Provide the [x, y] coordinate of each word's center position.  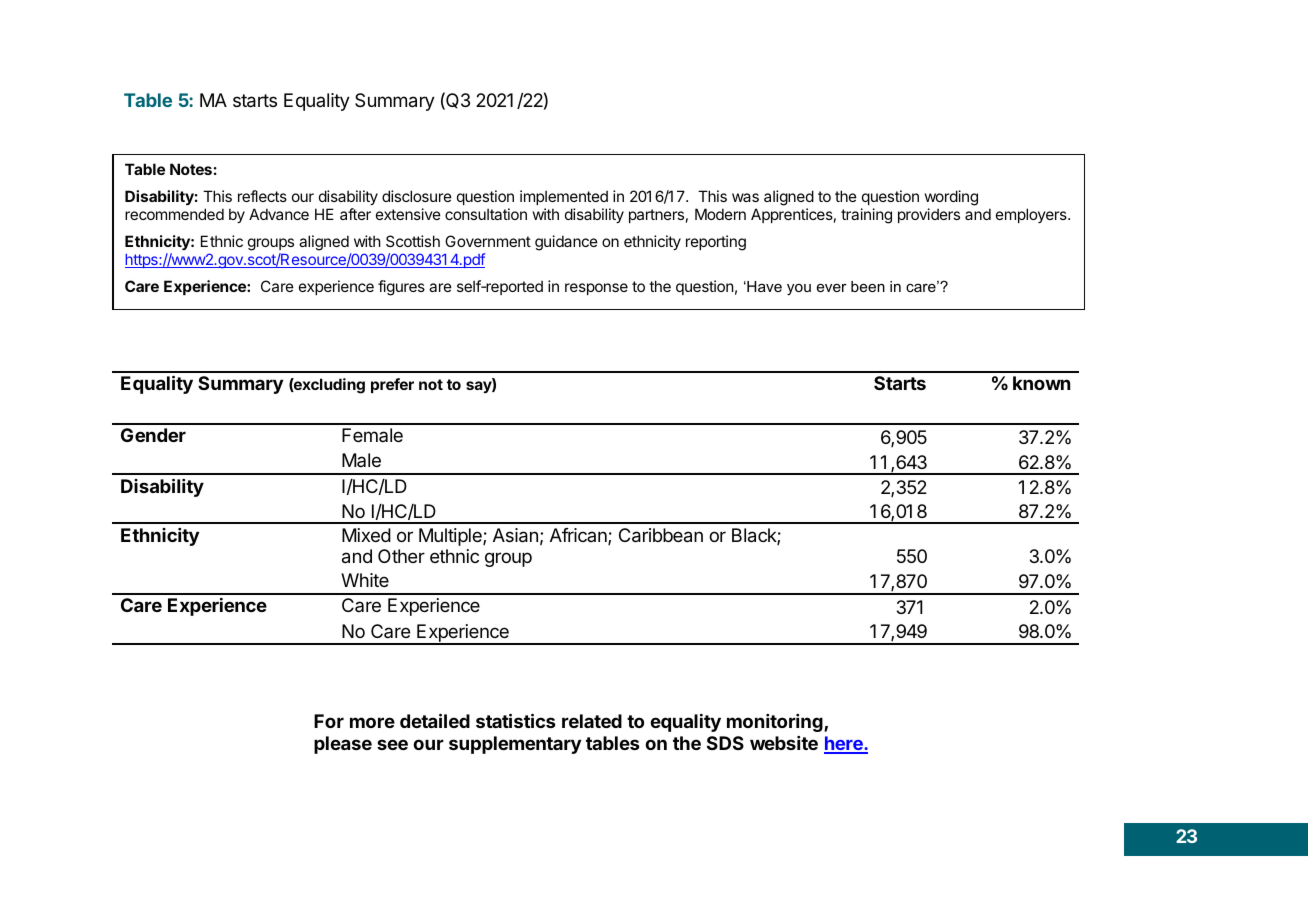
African [579, 536]
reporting [716, 243]
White [365, 580]
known [1041, 383]
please [343, 745]
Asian [515, 535]
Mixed [366, 535]
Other [401, 556]
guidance [566, 243]
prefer [392, 385]
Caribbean [661, 535]
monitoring [776, 723]
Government [488, 241]
